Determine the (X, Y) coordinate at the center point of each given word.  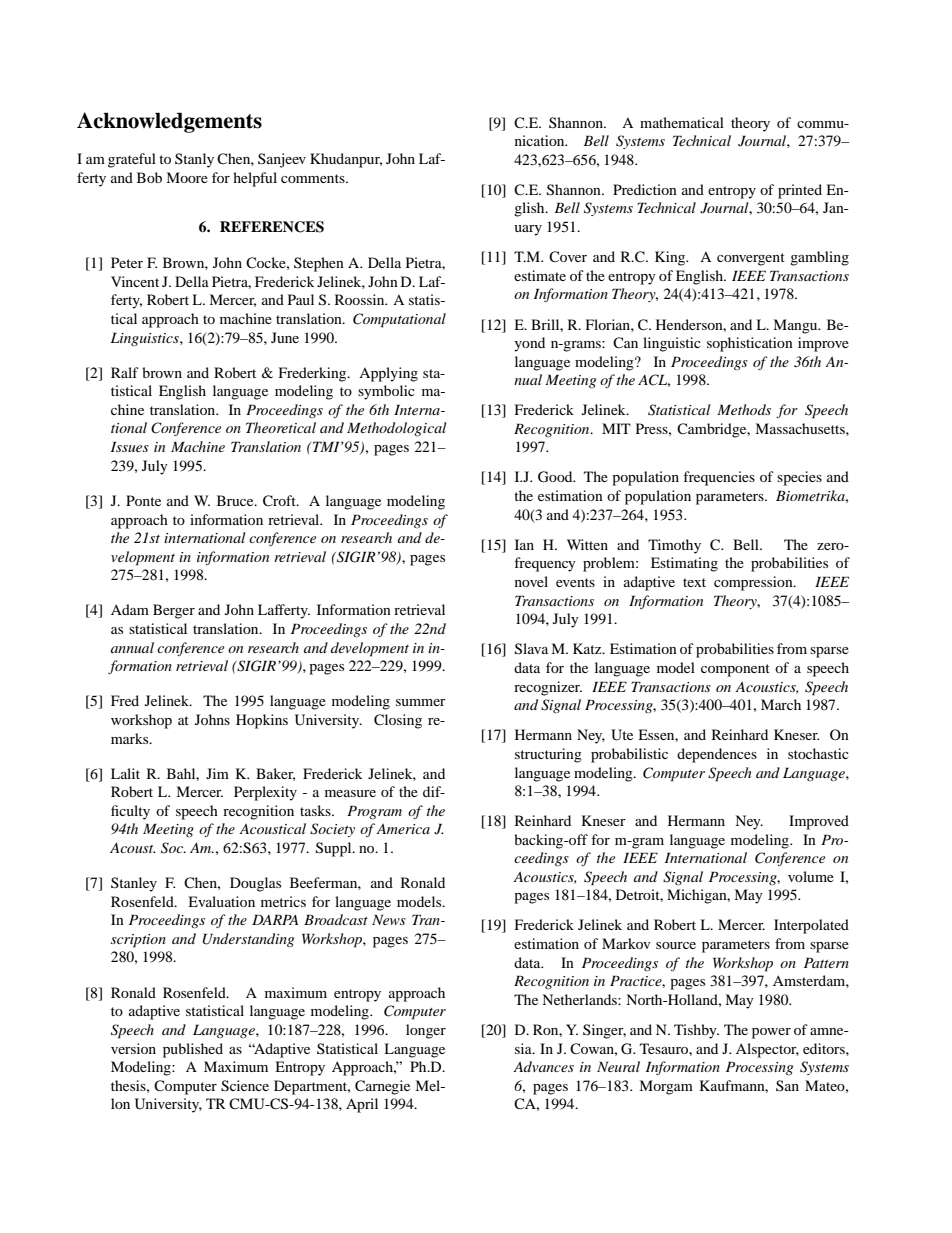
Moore (187, 177)
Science (245, 1086)
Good (556, 477)
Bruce (236, 500)
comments (314, 178)
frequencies (719, 478)
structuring (548, 755)
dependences (717, 755)
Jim (217, 773)
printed (800, 191)
